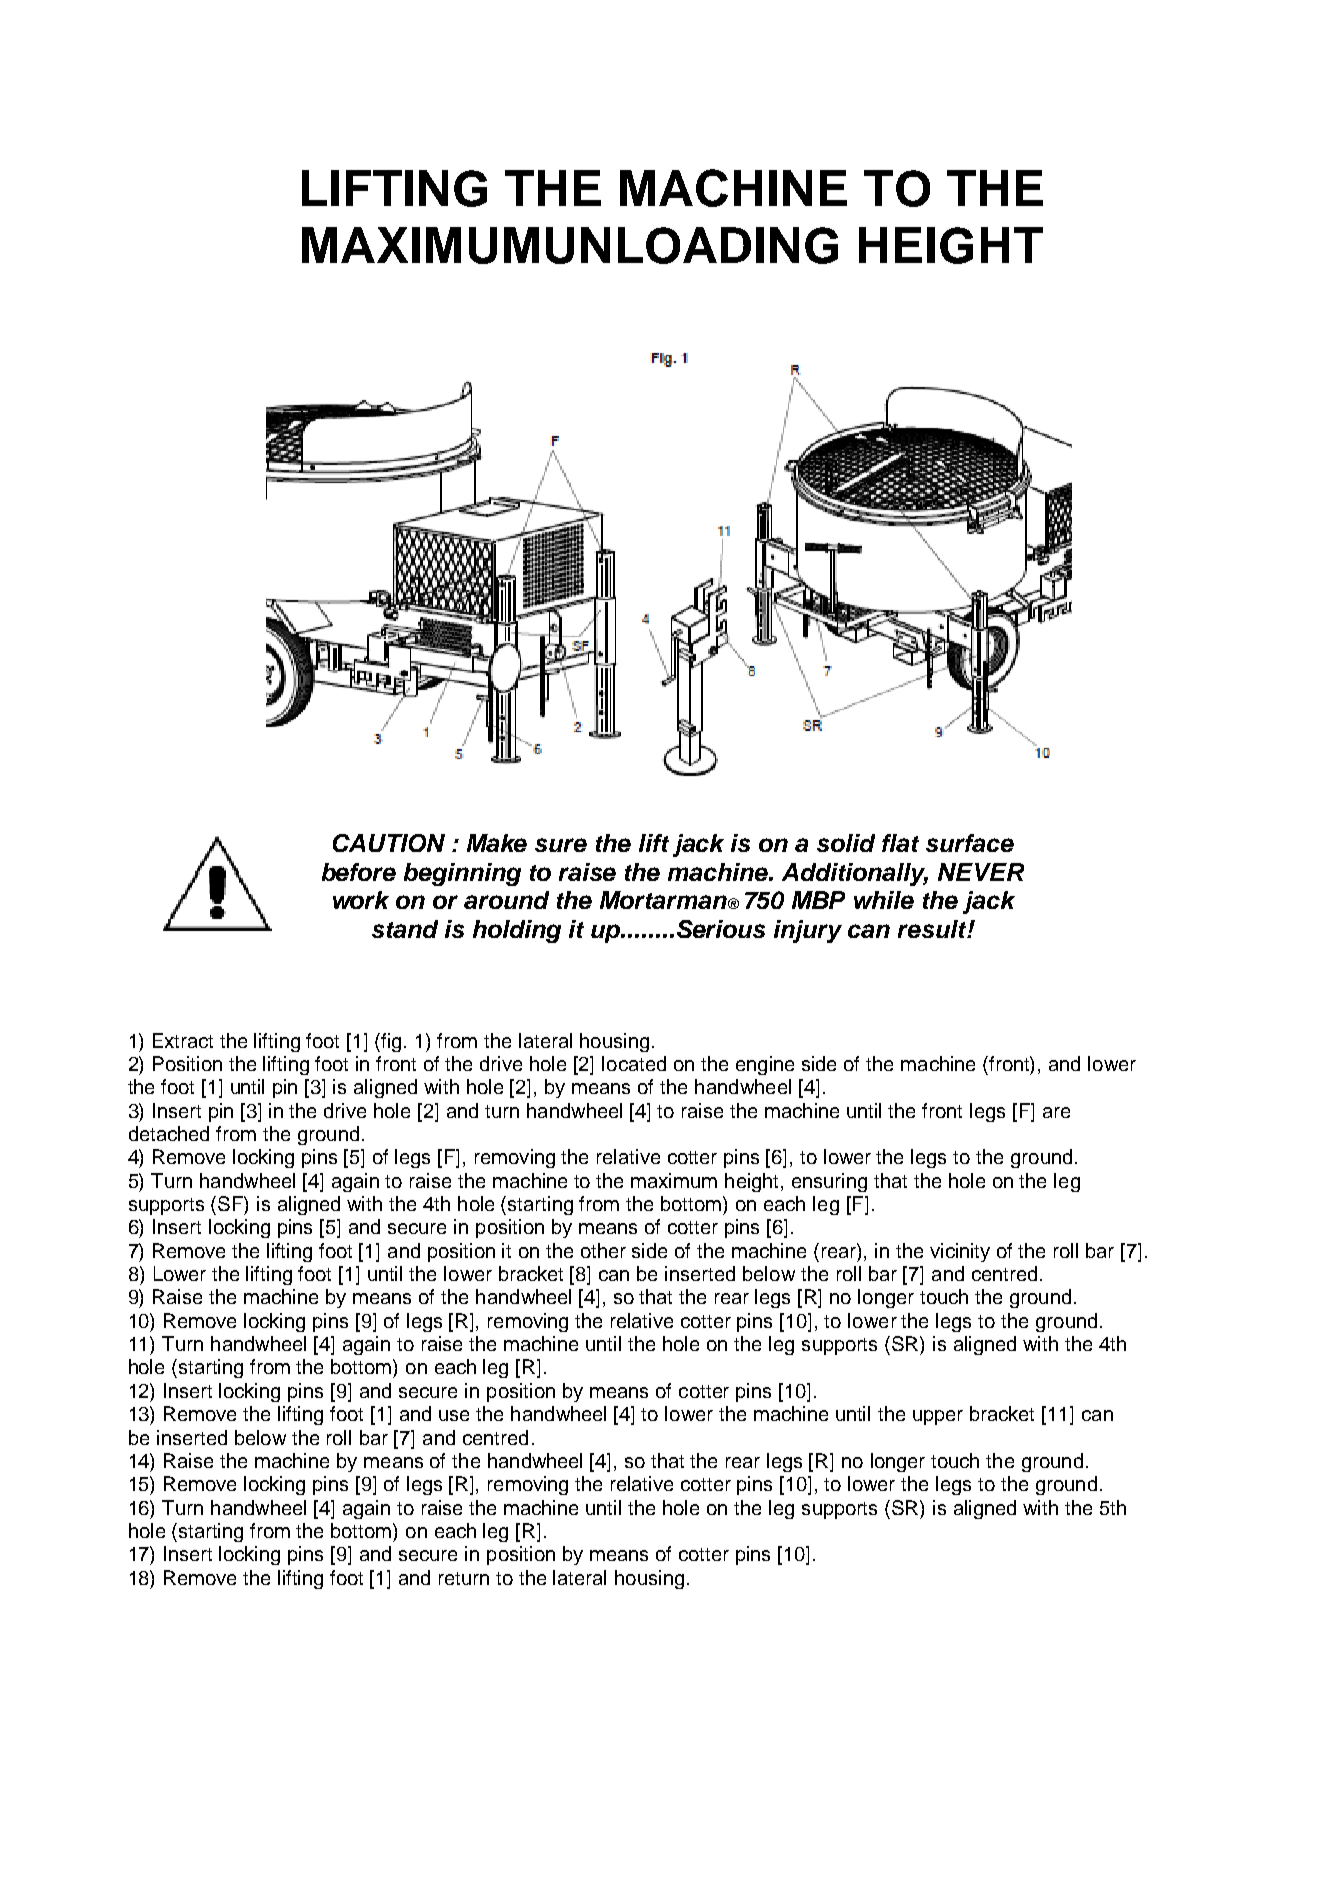 Image resolution: width=1343 pixels, height=1899 pixels. Describe the element at coordinates (561, 845) in the page. I see `sure` at that location.
